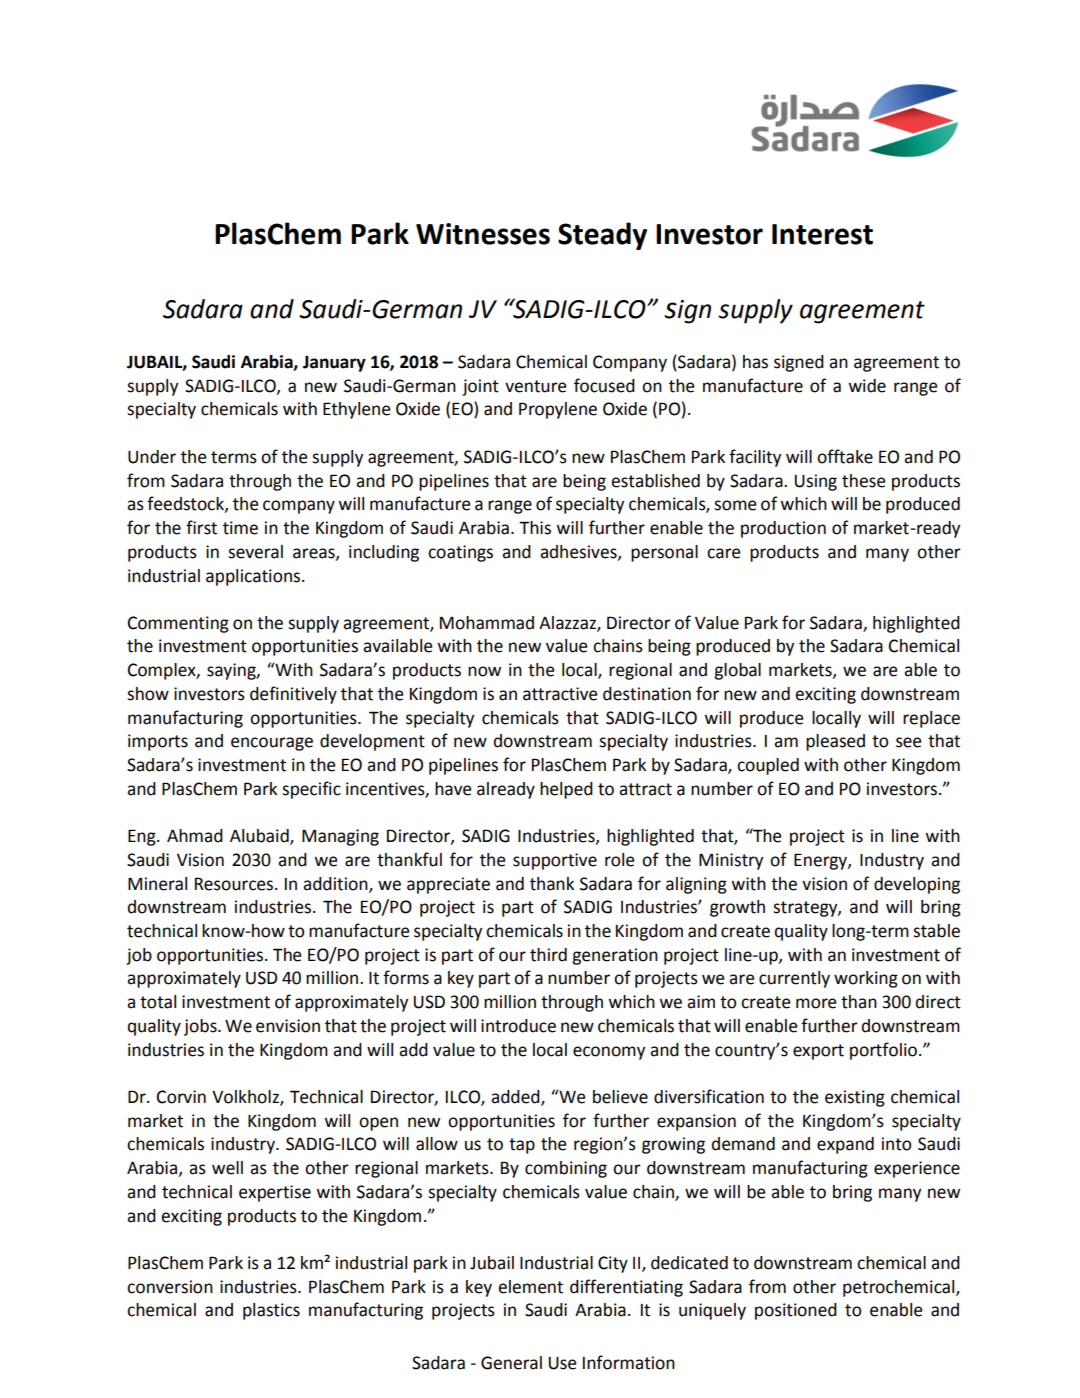  What do you see at coordinates (334, 364) in the document?
I see `January` at bounding box center [334, 364].
